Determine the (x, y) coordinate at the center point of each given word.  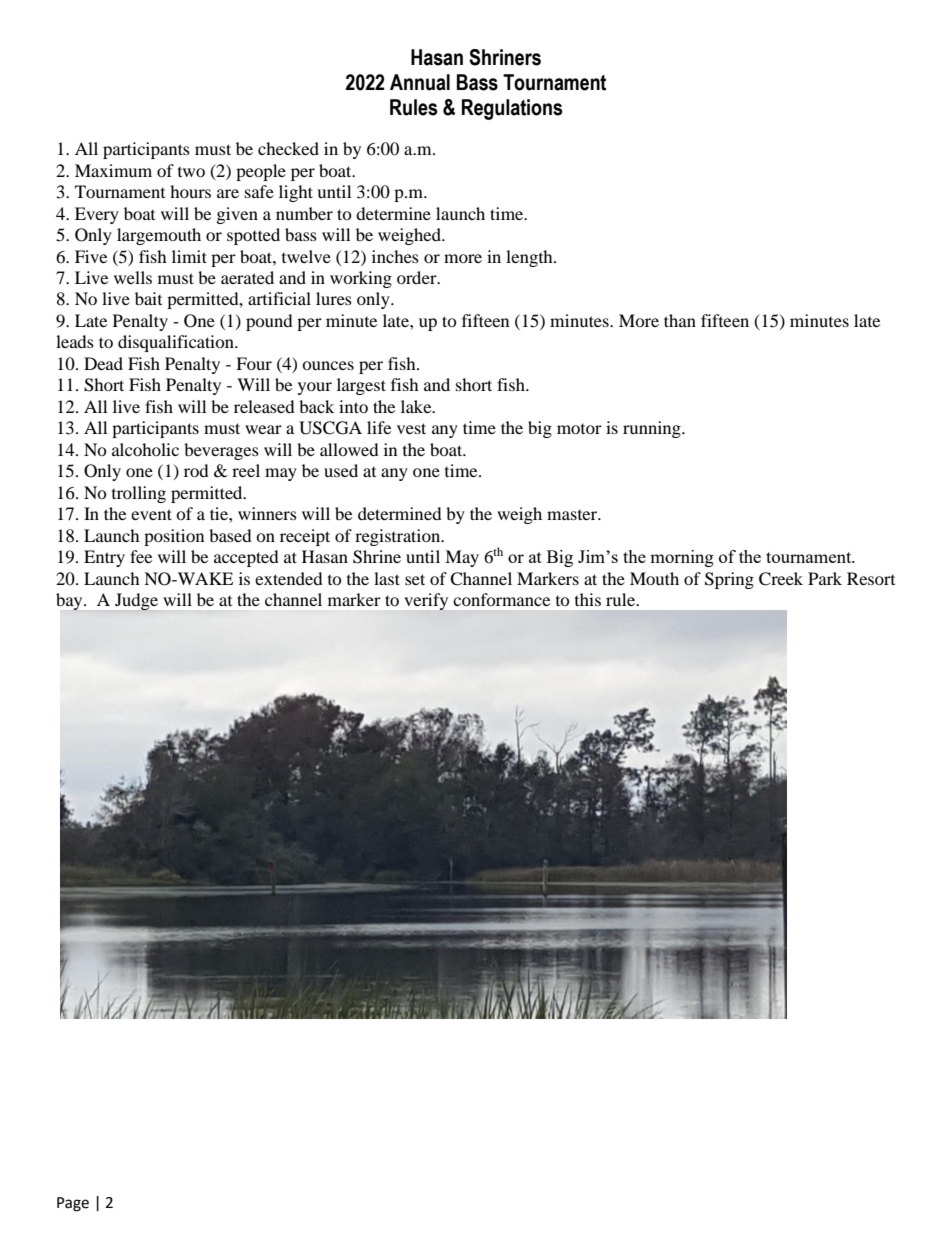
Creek (781, 579)
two (191, 172)
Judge (136, 601)
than (680, 320)
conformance (501, 599)
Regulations (512, 109)
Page (73, 1204)
